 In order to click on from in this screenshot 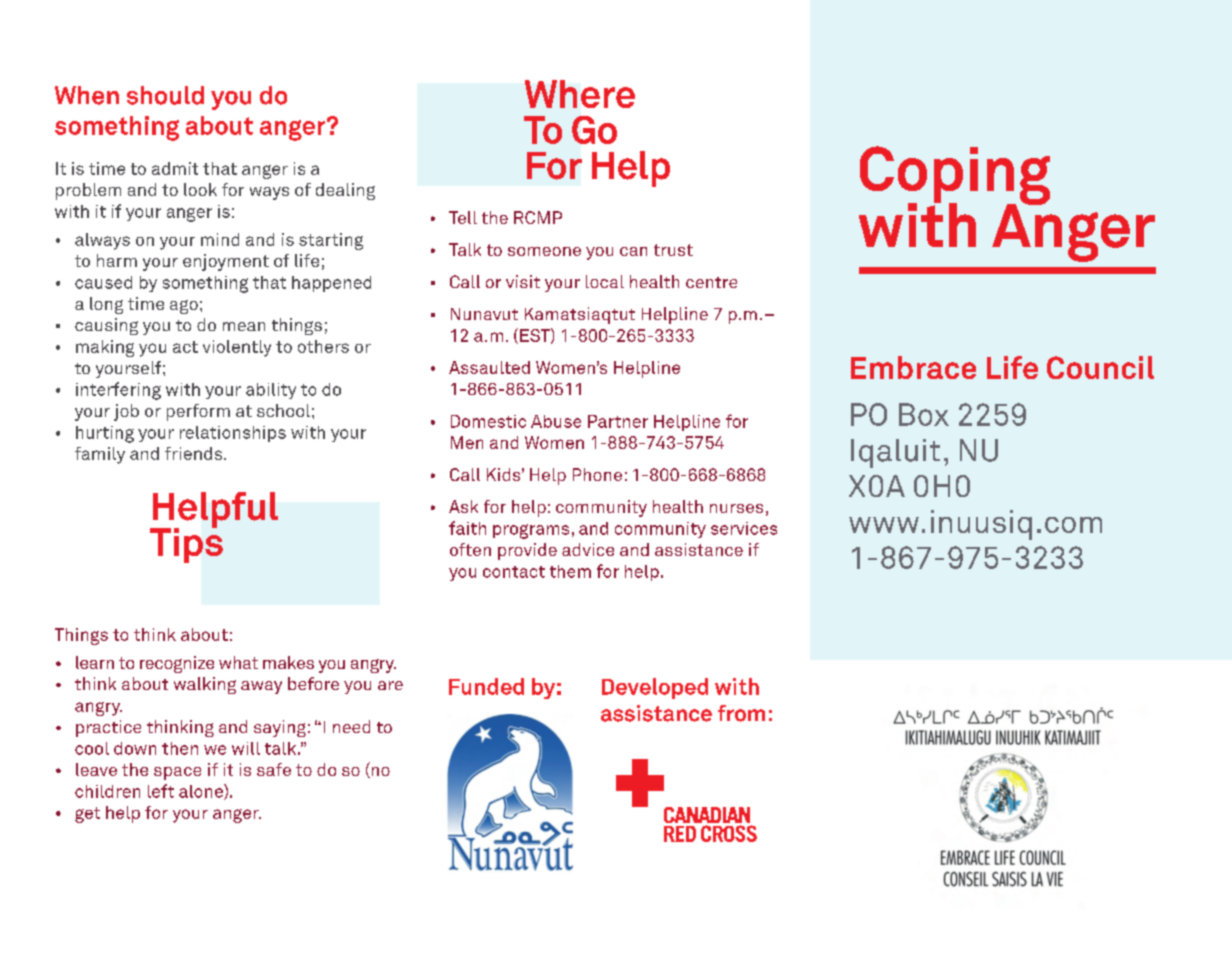, I will do `click(741, 713)`.
